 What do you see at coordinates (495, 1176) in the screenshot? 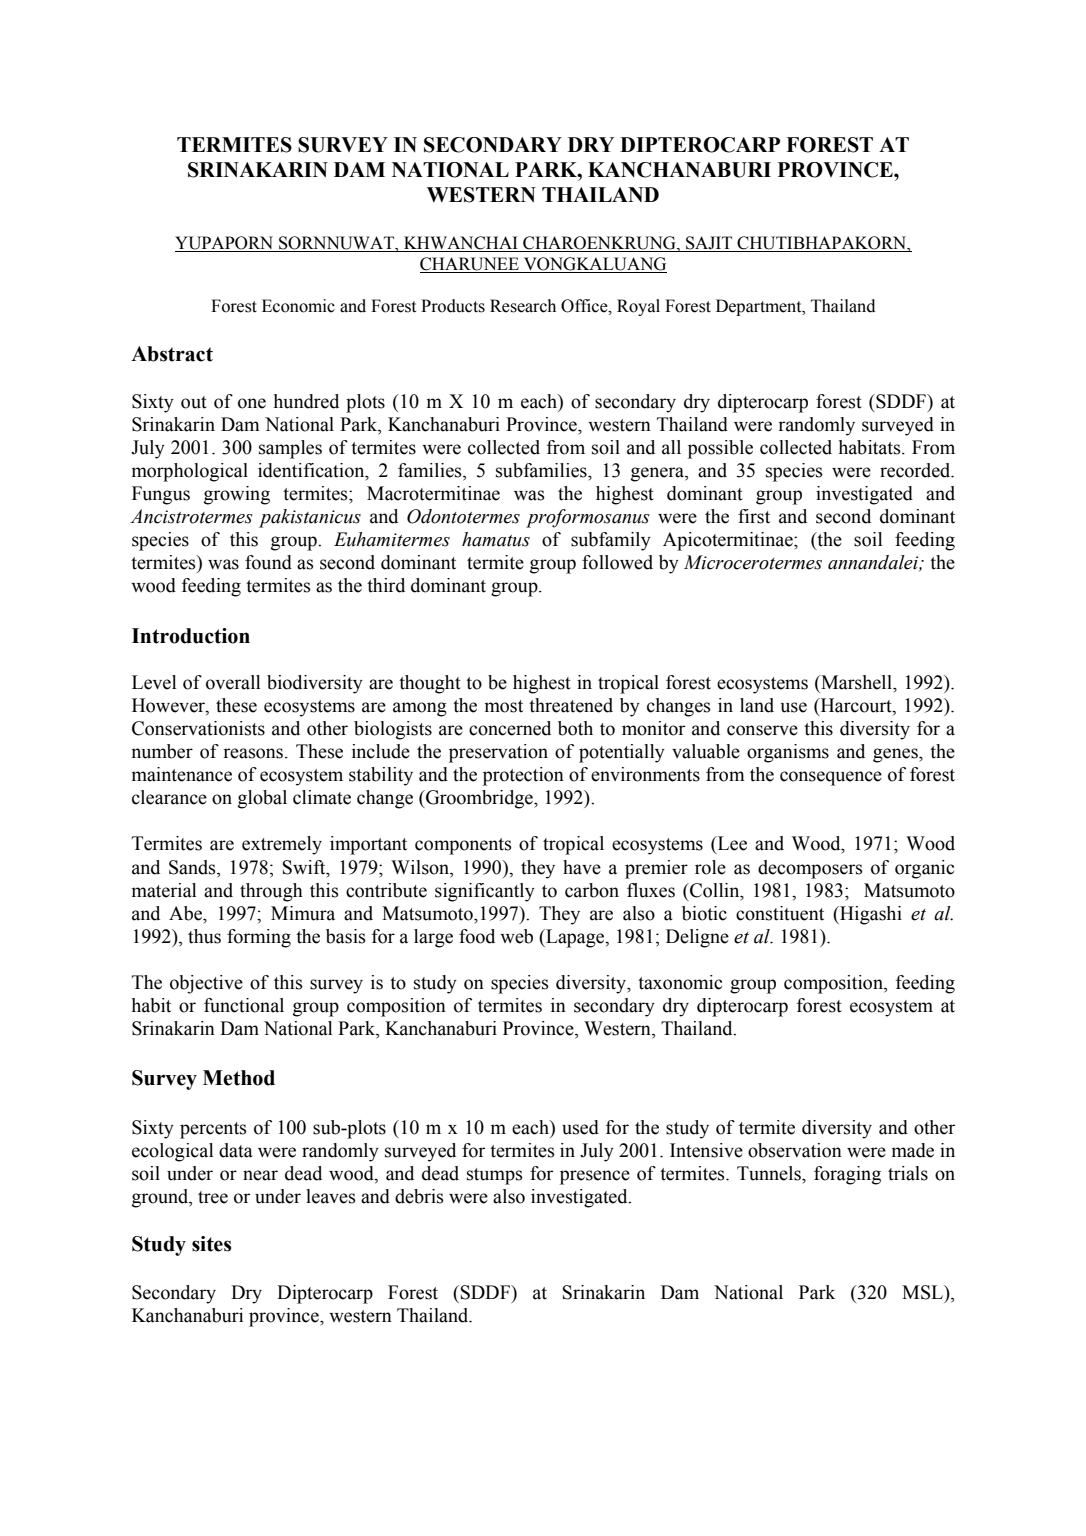
I see `stumps` at bounding box center [495, 1176].
